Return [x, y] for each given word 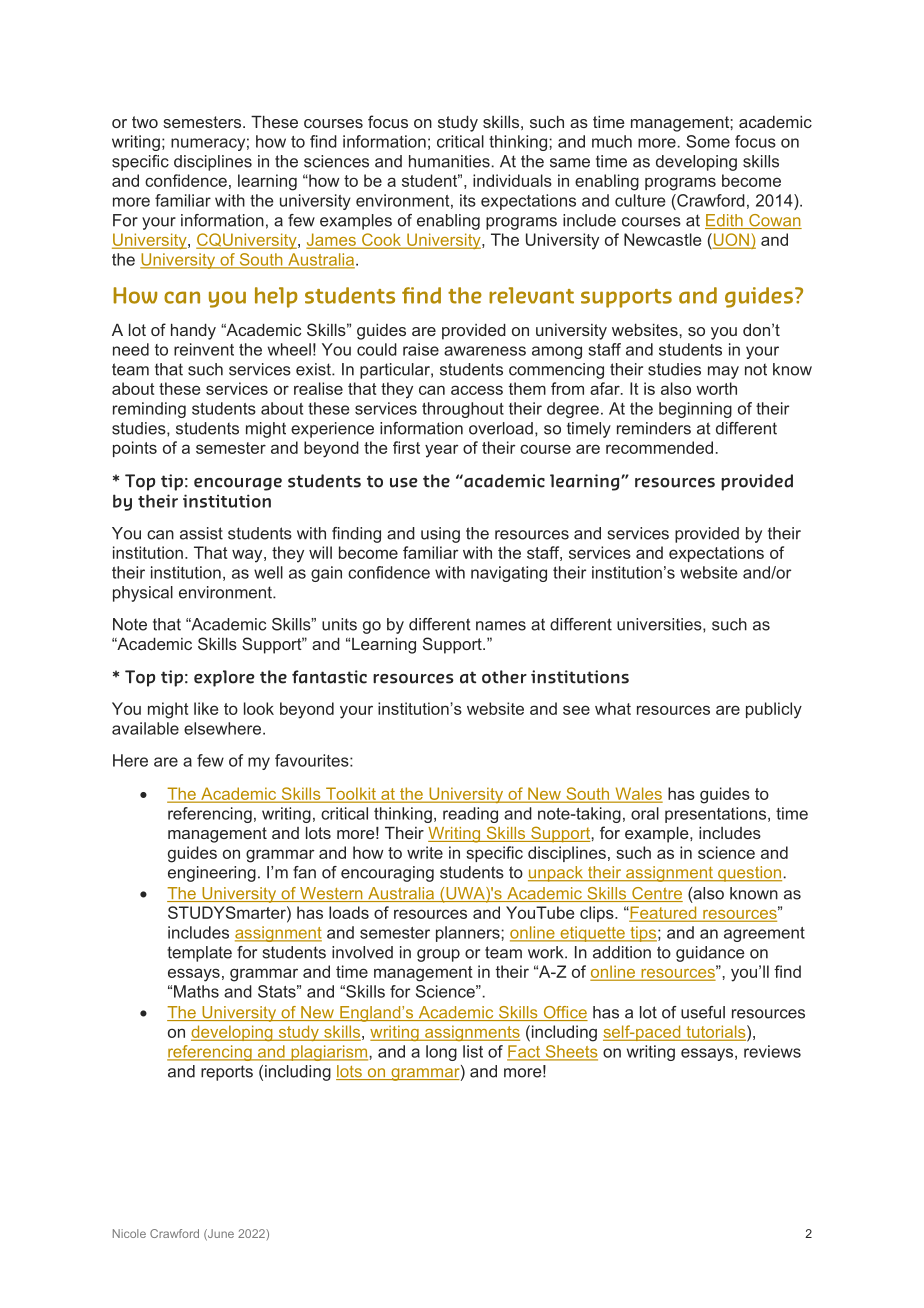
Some [708, 141]
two [145, 122]
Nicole [129, 1233]
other [504, 677]
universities [660, 625]
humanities [449, 161]
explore [224, 678]
